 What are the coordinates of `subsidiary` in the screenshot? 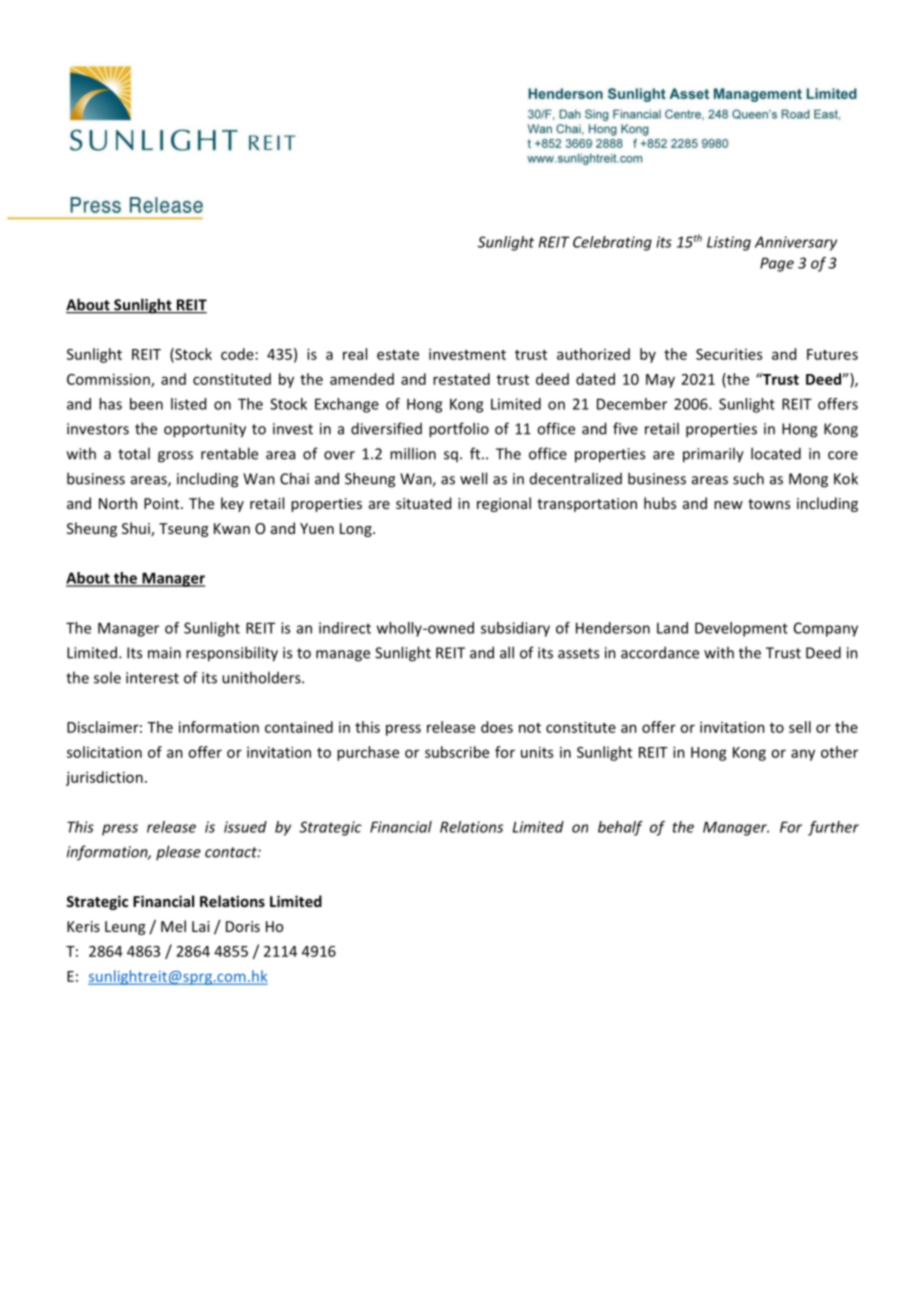 It's located at (515, 629).
